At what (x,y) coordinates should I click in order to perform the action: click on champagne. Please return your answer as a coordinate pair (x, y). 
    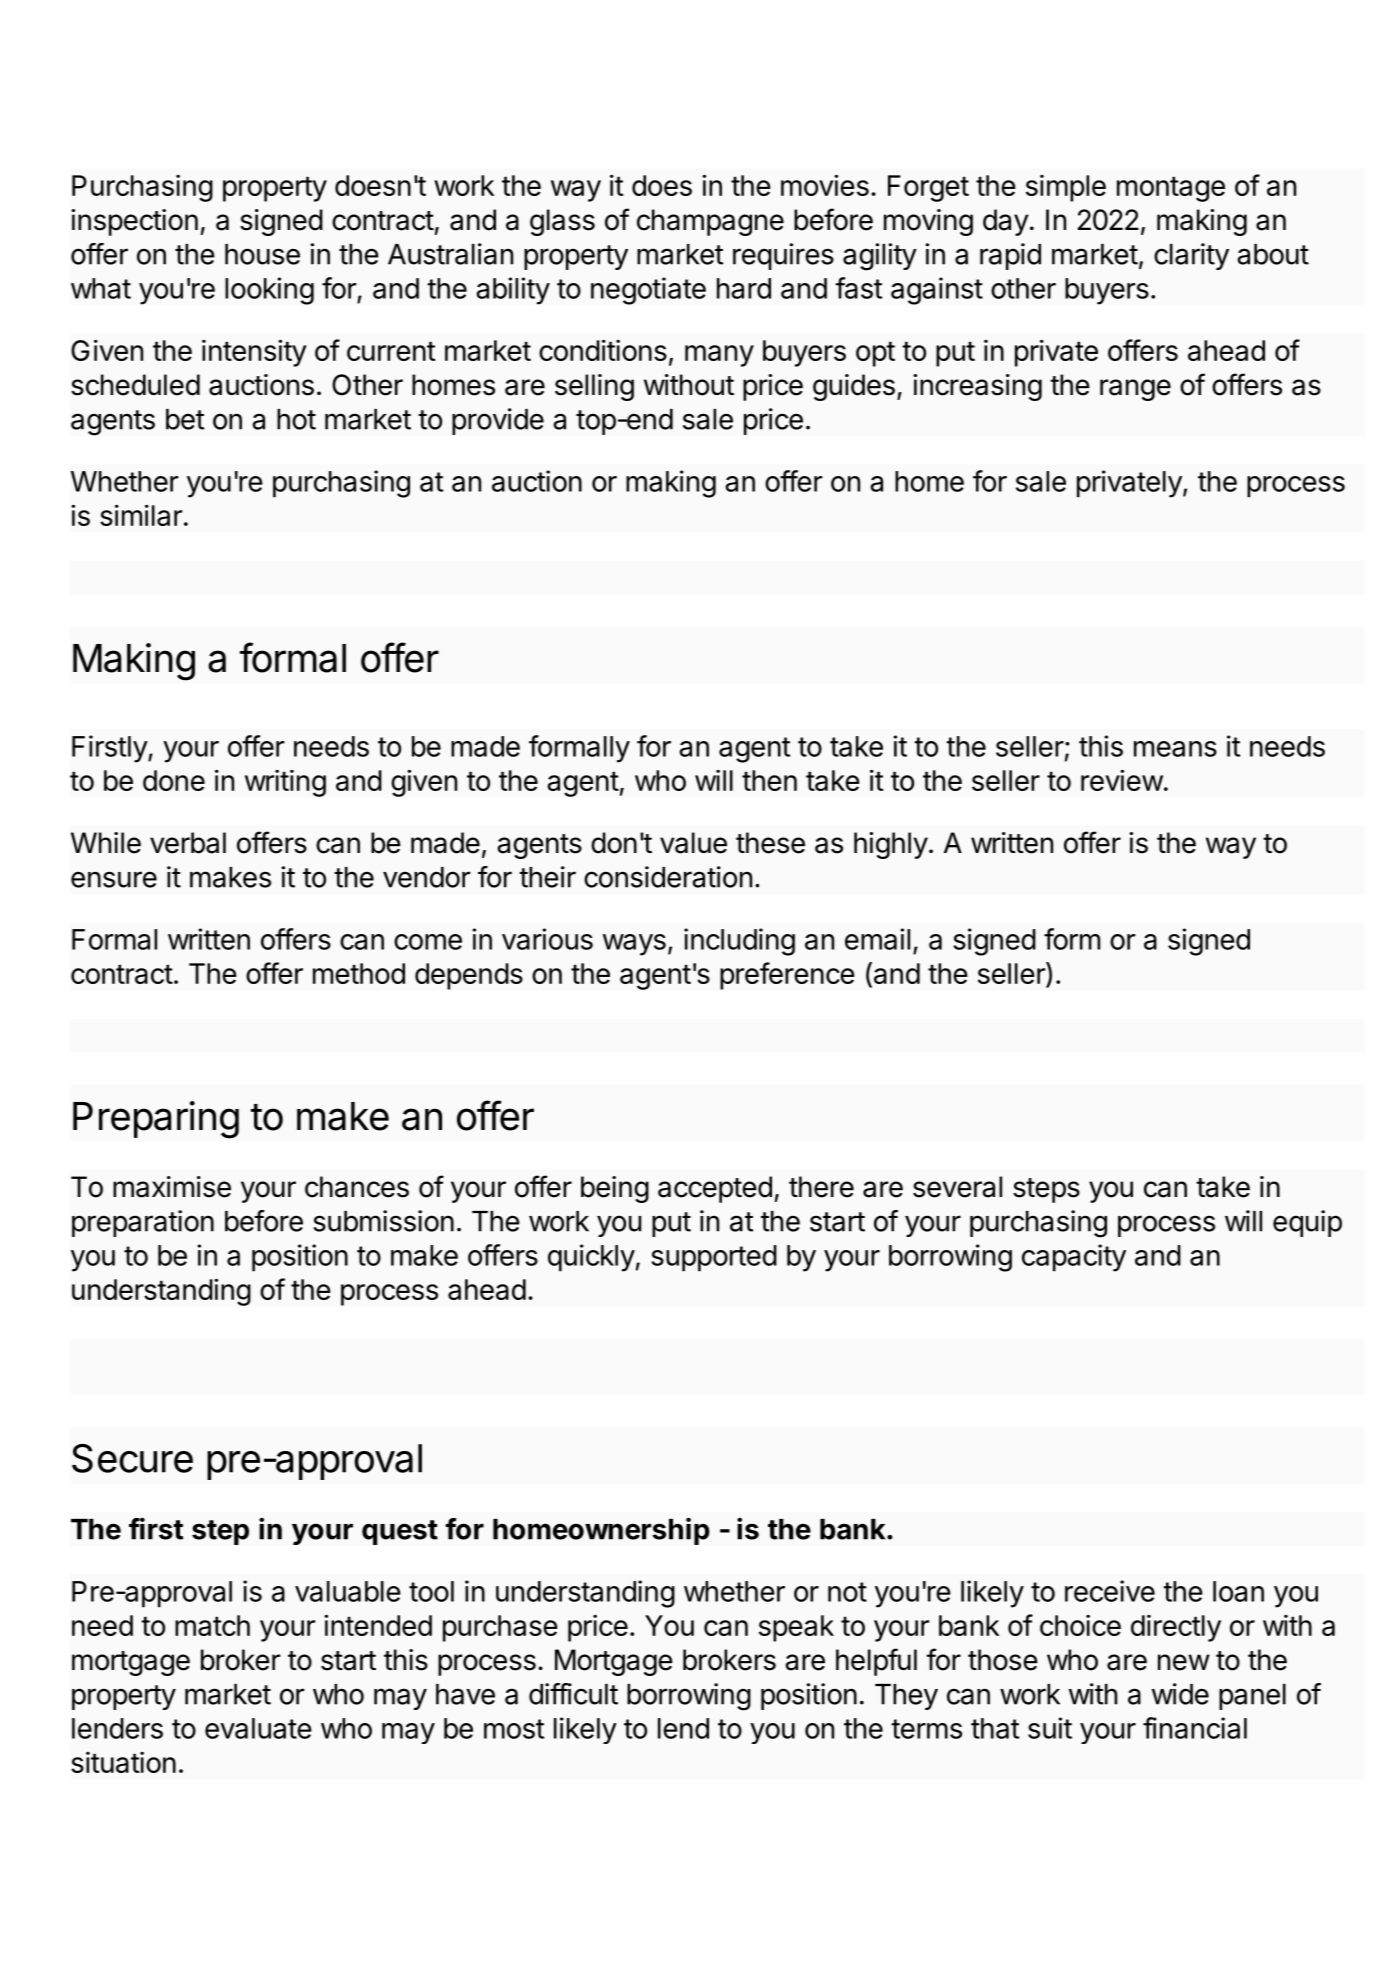
    Looking at the image, I should click on (710, 222).
